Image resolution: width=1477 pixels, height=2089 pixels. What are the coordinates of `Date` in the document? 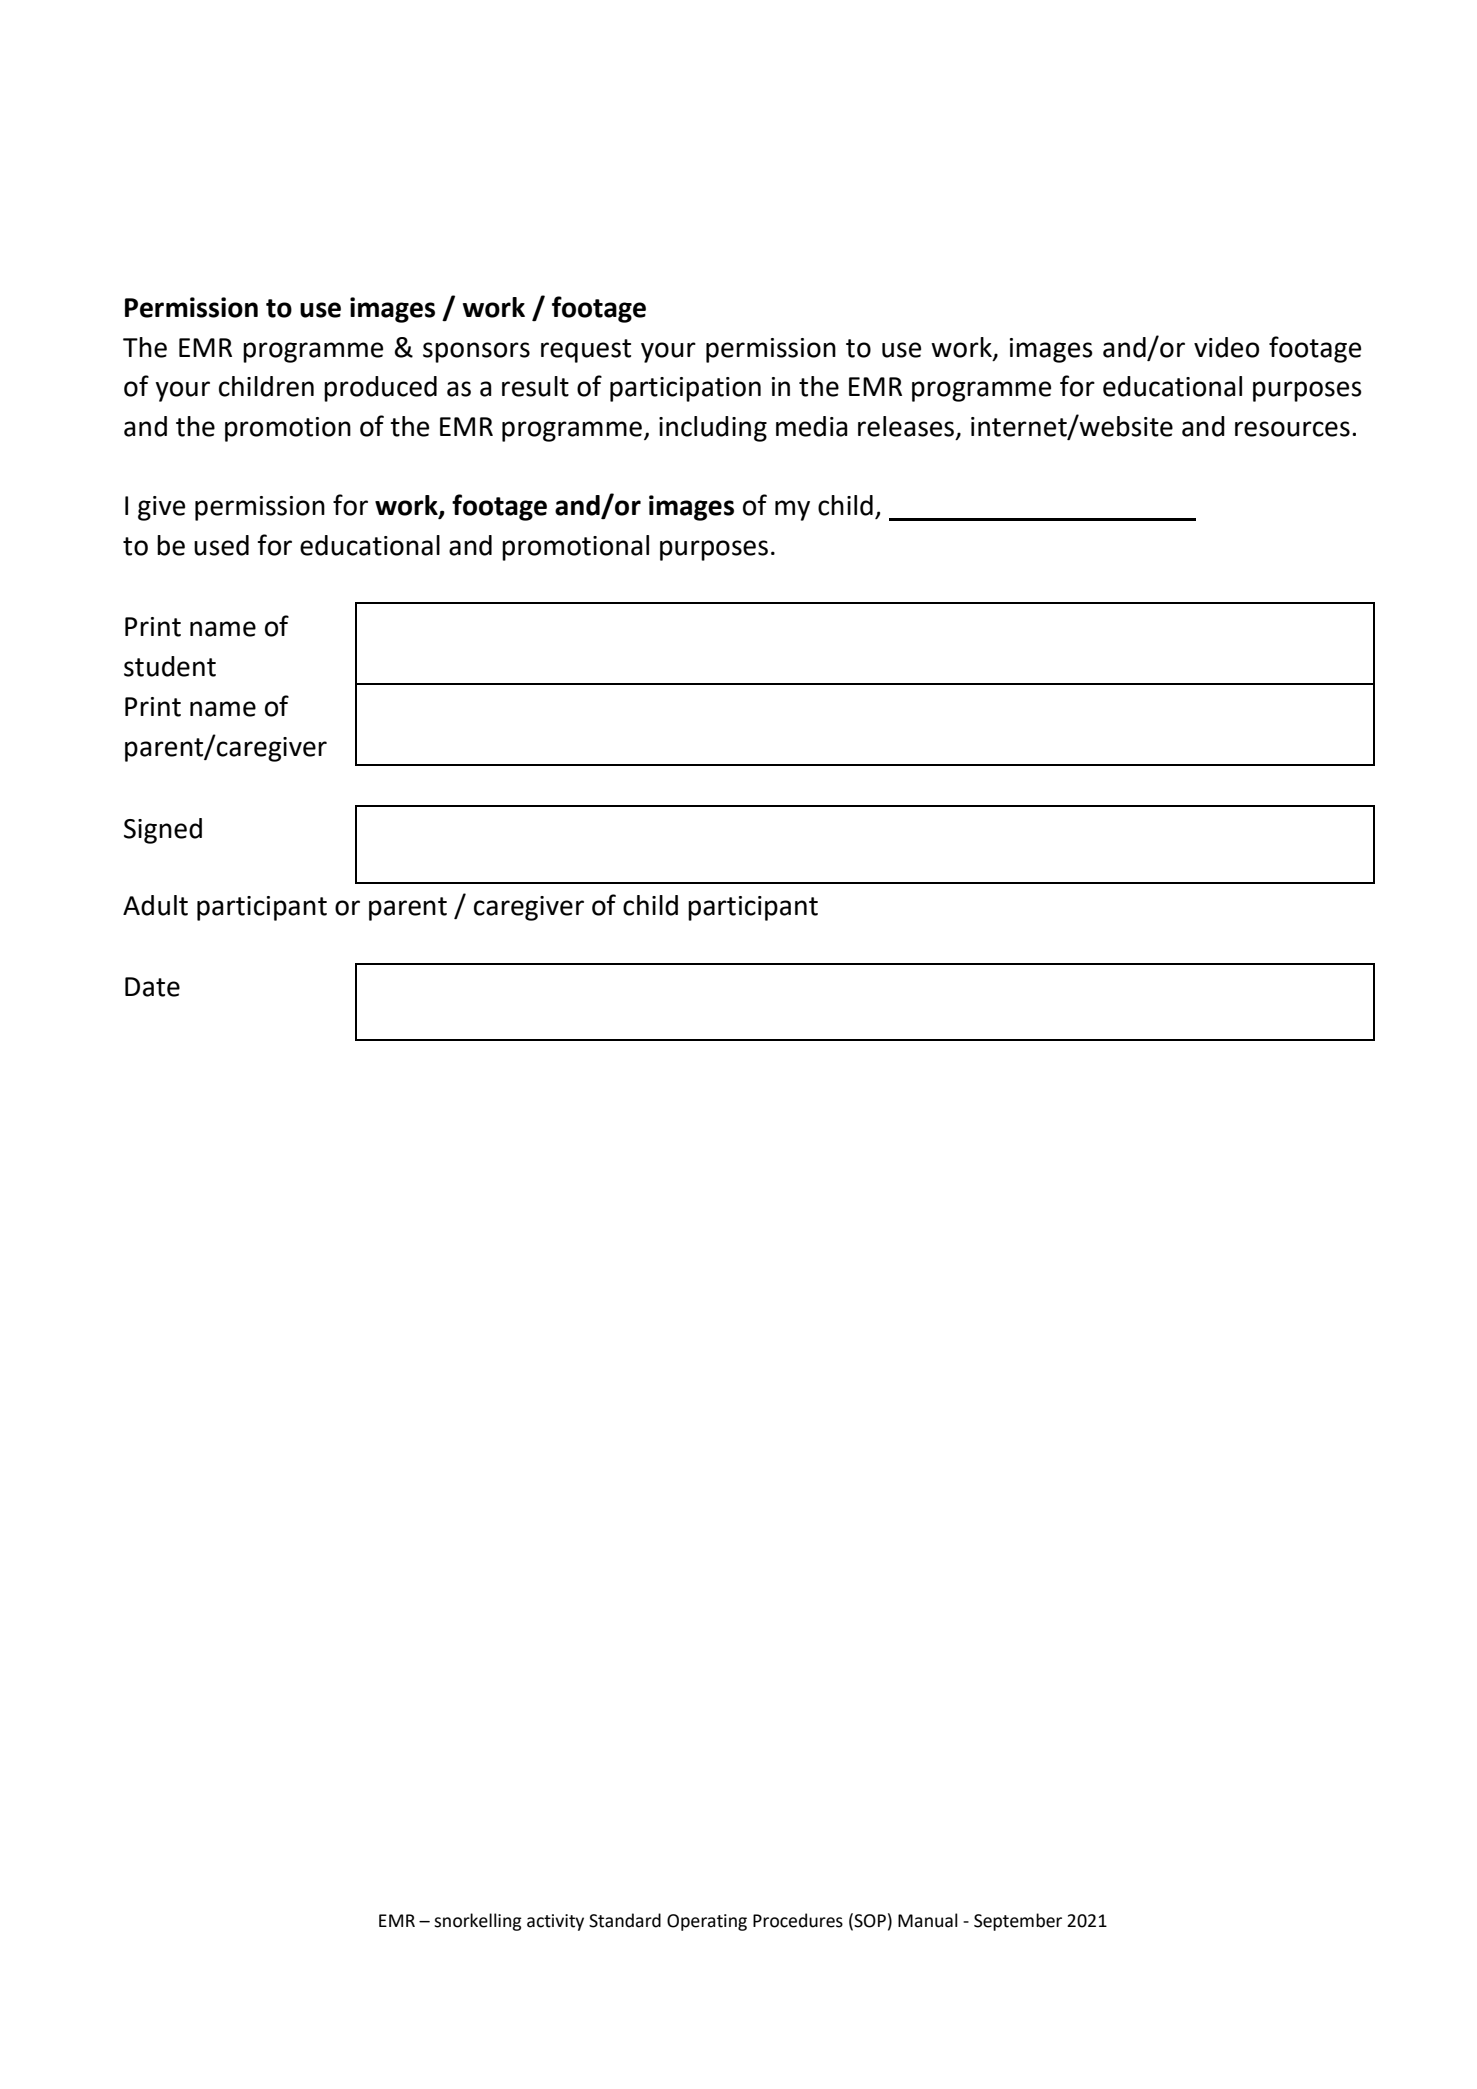 It's located at (152, 987).
